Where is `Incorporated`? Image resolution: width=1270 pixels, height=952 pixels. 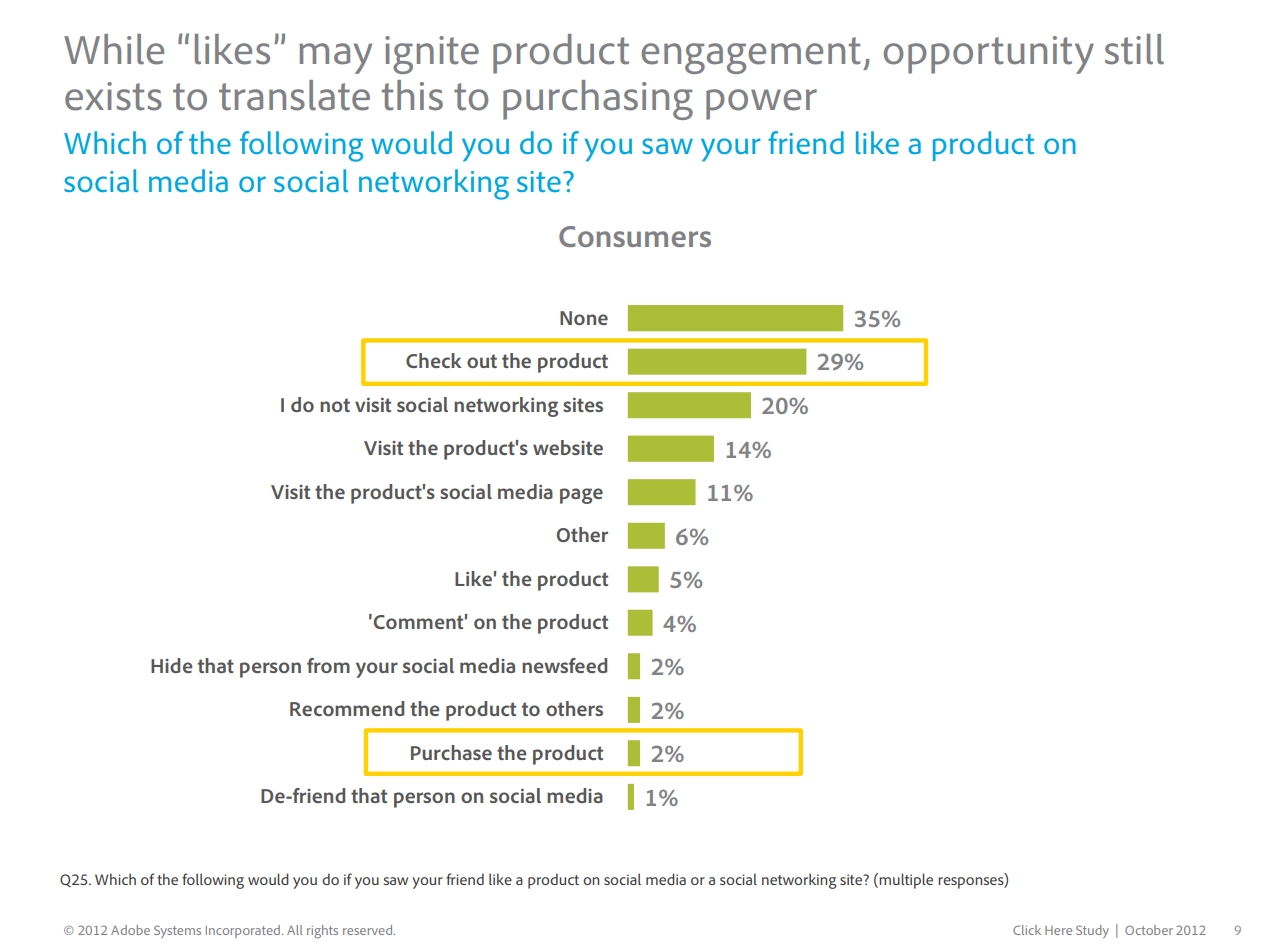
Incorporated is located at coordinates (243, 931).
